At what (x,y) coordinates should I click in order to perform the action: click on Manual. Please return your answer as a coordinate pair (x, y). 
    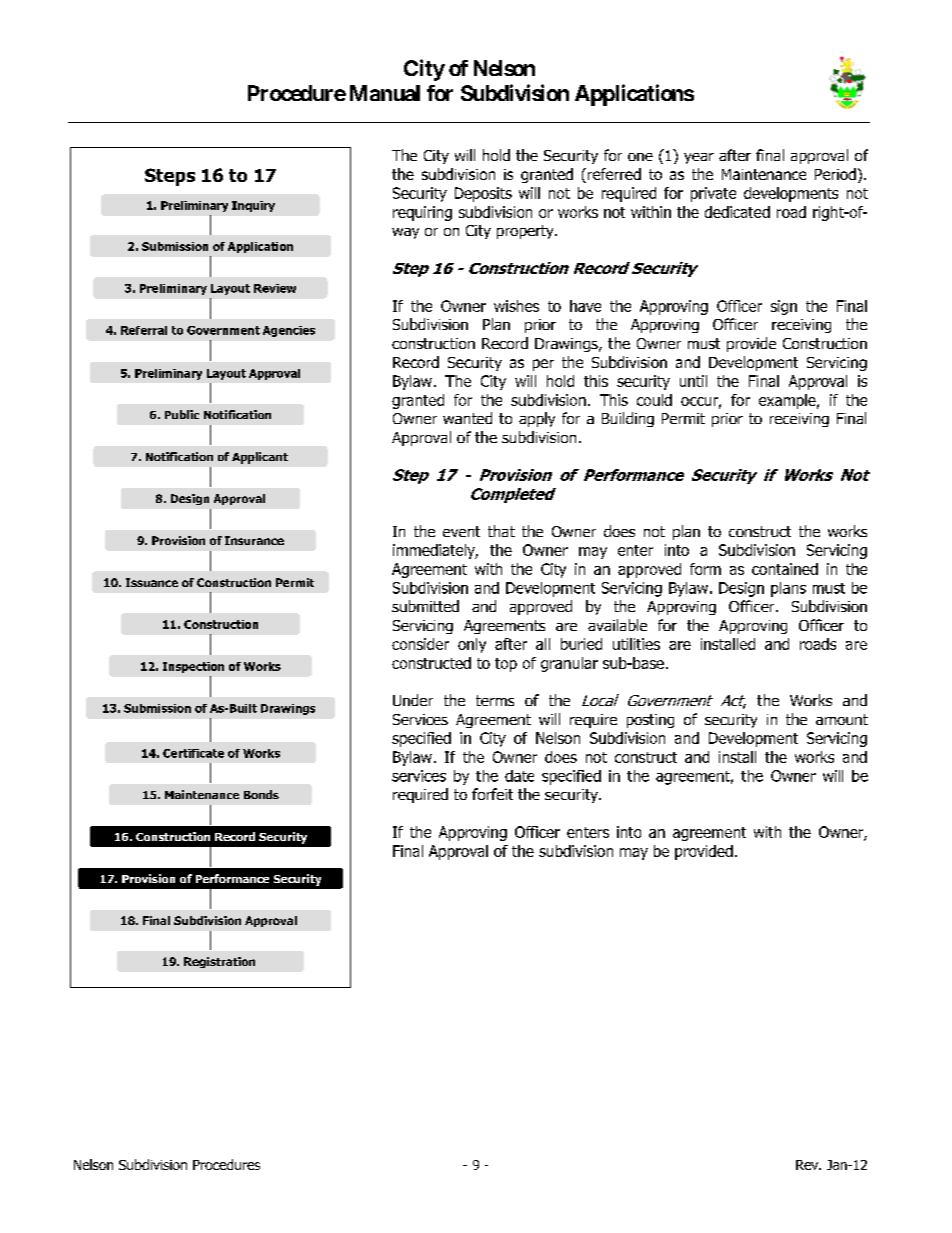
    Looking at the image, I should click on (385, 93).
